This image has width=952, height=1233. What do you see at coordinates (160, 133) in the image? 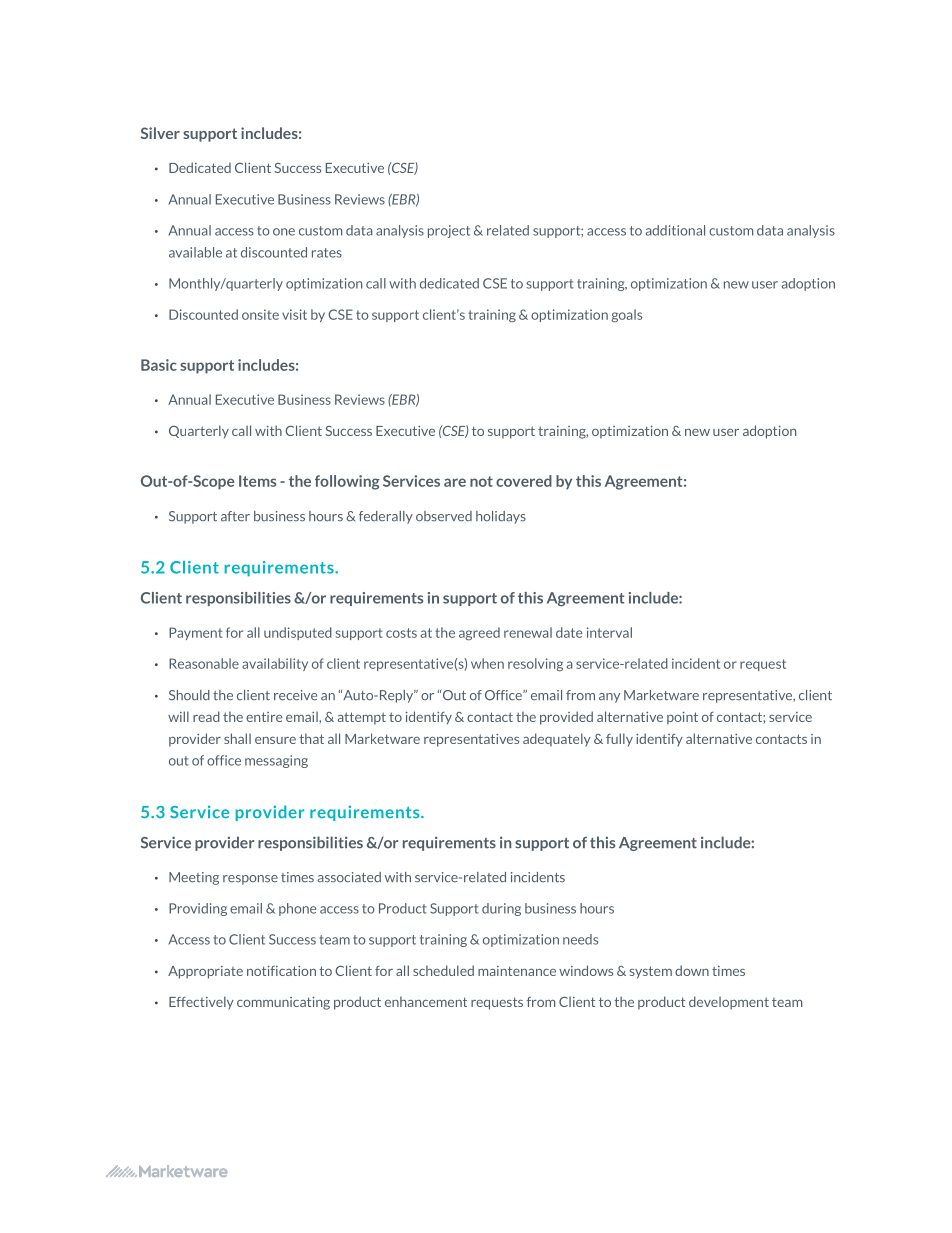
I see `Silver` at bounding box center [160, 133].
